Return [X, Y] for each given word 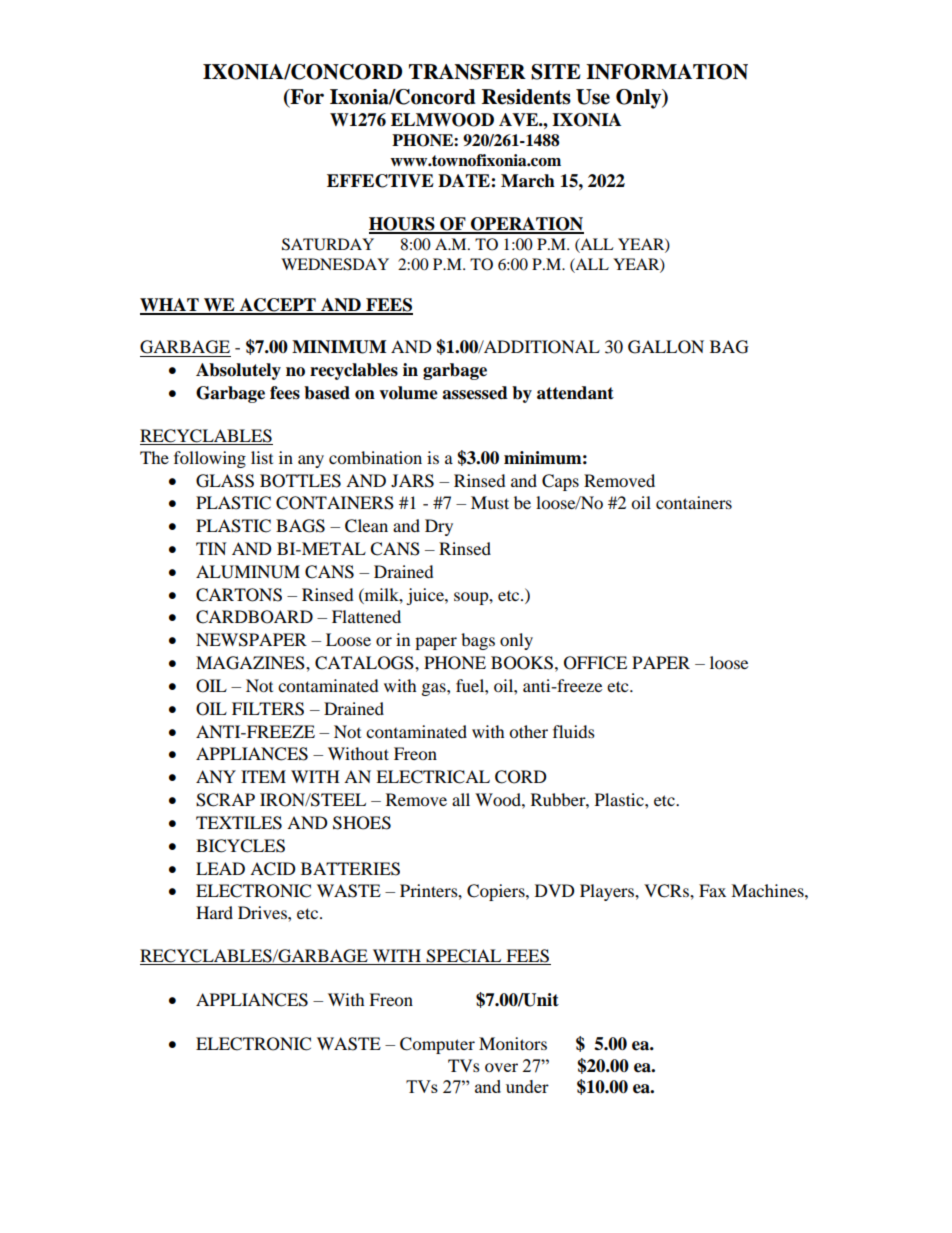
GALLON [666, 347]
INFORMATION [667, 72]
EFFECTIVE [380, 181]
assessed [475, 393]
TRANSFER [467, 72]
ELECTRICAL [433, 777]
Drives [263, 912]
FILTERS [268, 709]
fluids [574, 731]
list [262, 457]
